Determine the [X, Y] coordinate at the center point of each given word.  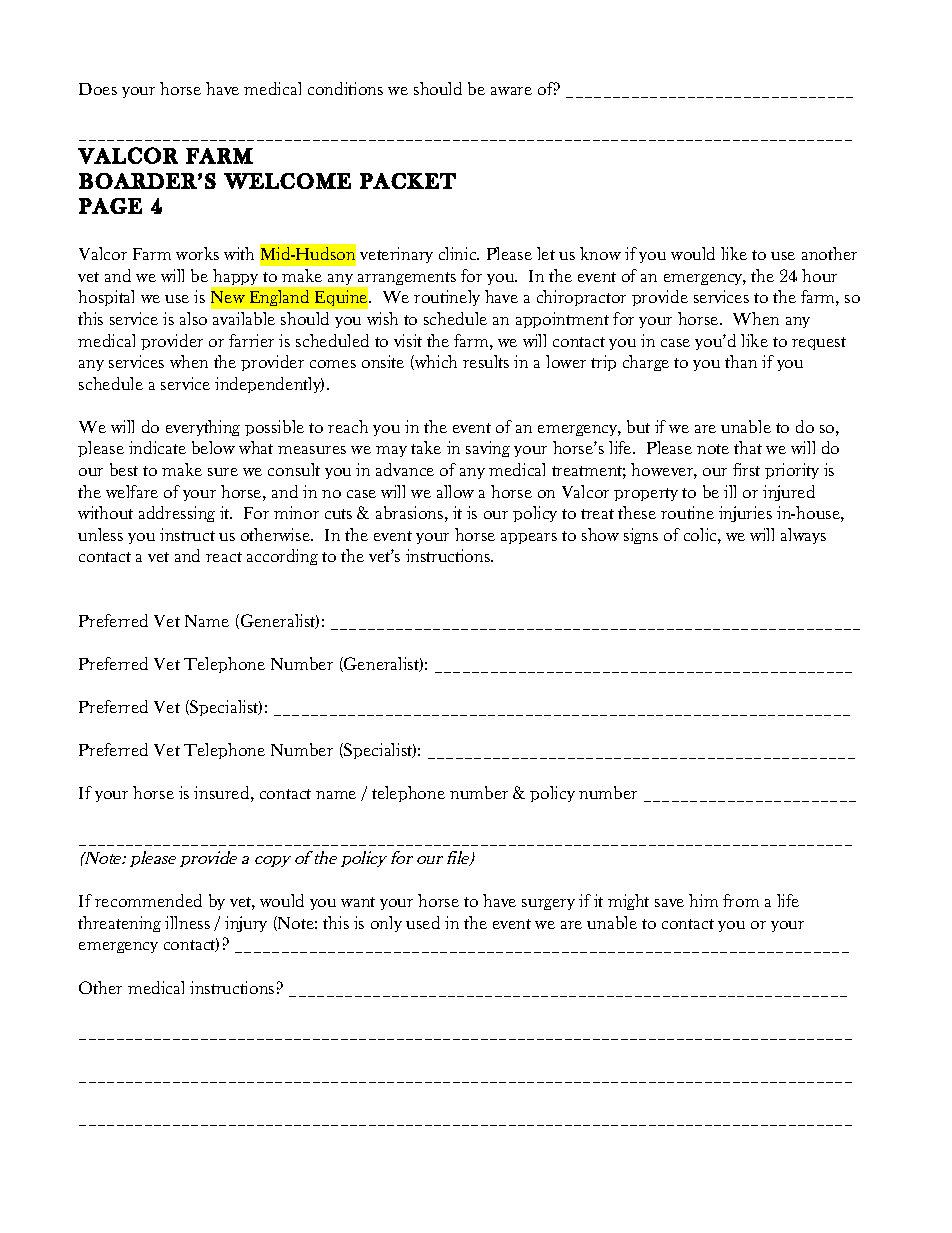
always [803, 536]
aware [511, 91]
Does [98, 89]
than [741, 361]
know [600, 253]
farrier [251, 340]
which [435, 362]
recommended [148, 900]
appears [529, 538]
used [423, 922]
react [224, 557]
